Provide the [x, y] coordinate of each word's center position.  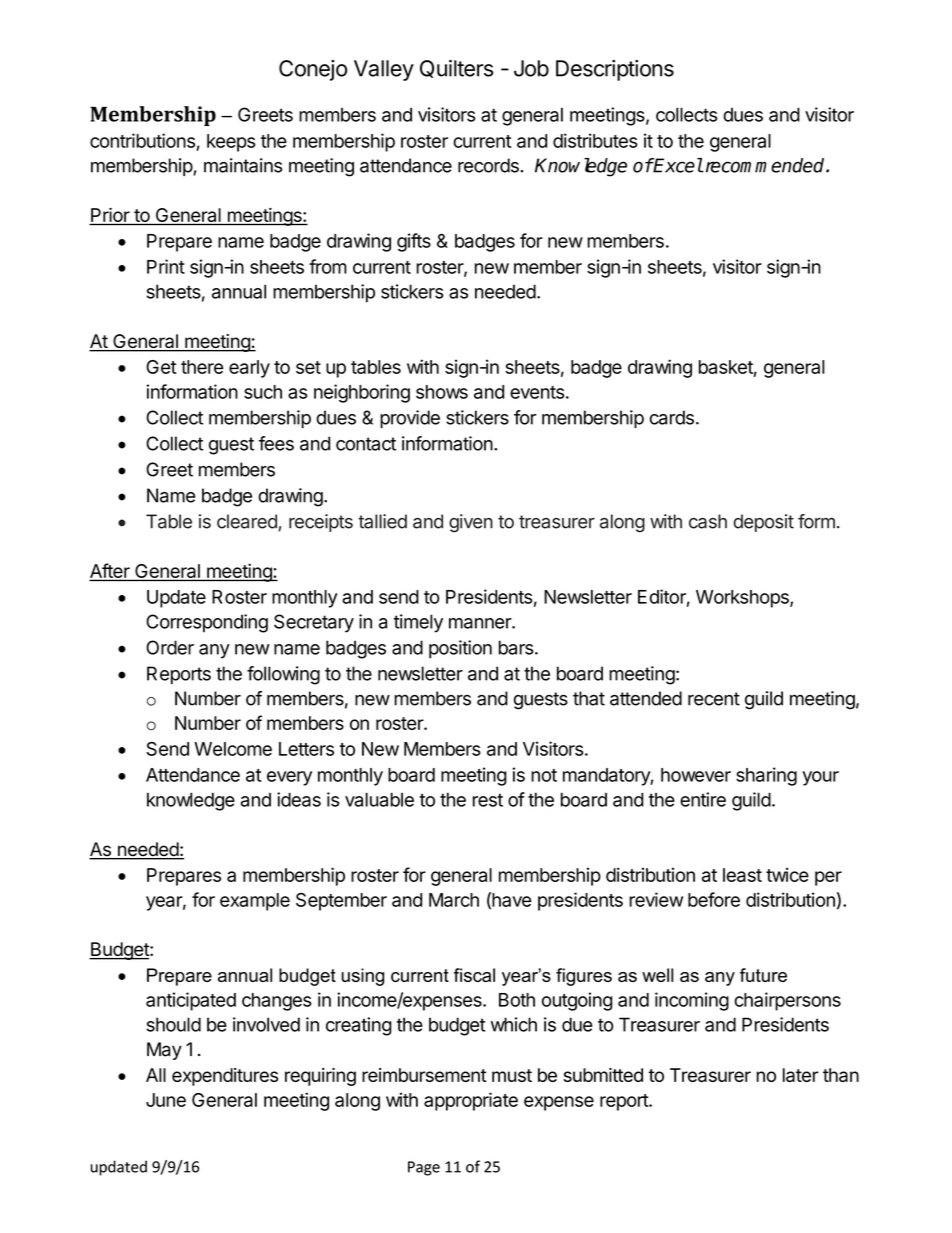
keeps [231, 143]
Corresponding [207, 623]
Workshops [743, 599]
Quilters [456, 69]
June [166, 1100]
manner [481, 623]
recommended [765, 165]
